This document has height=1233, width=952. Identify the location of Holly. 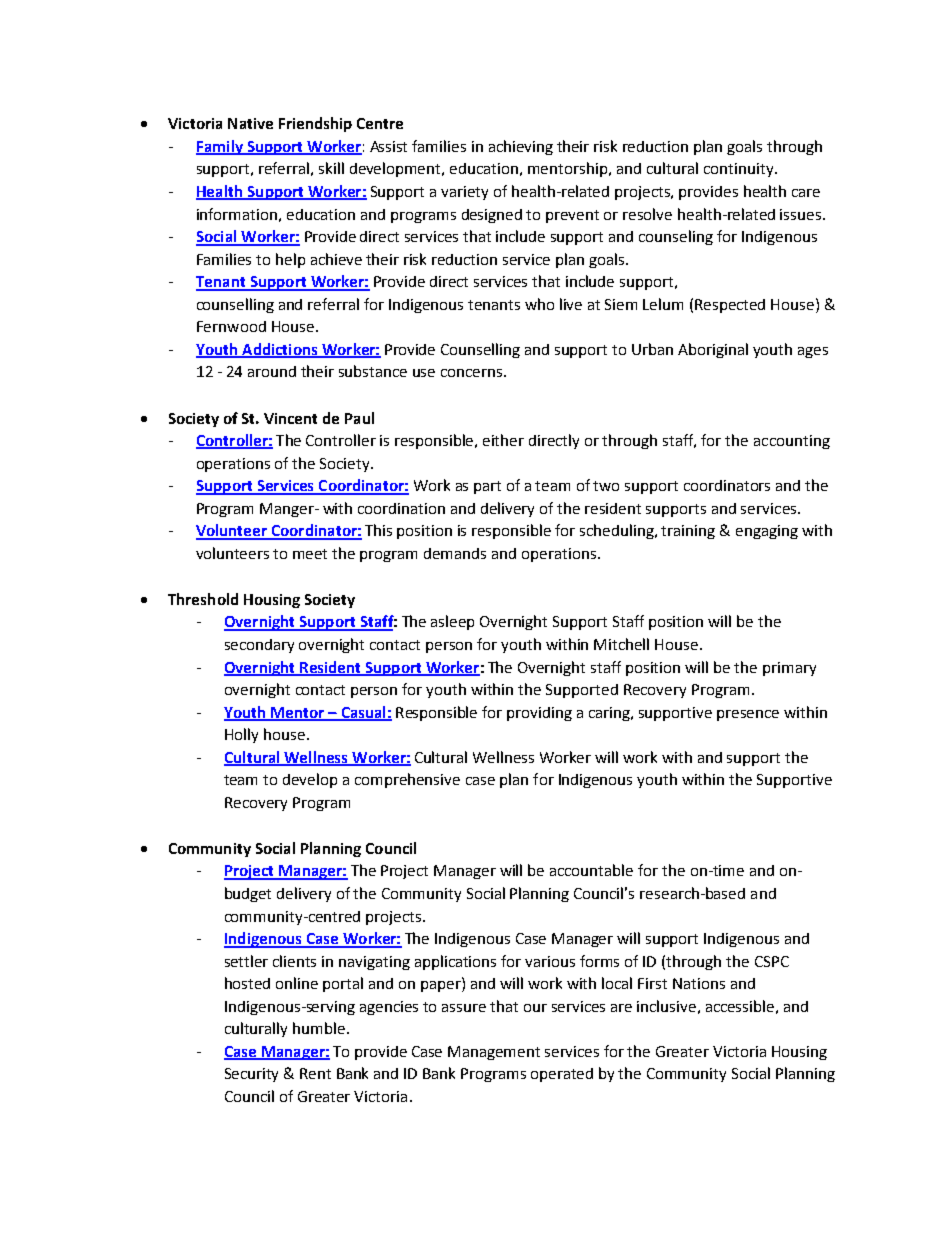
(241, 735).
